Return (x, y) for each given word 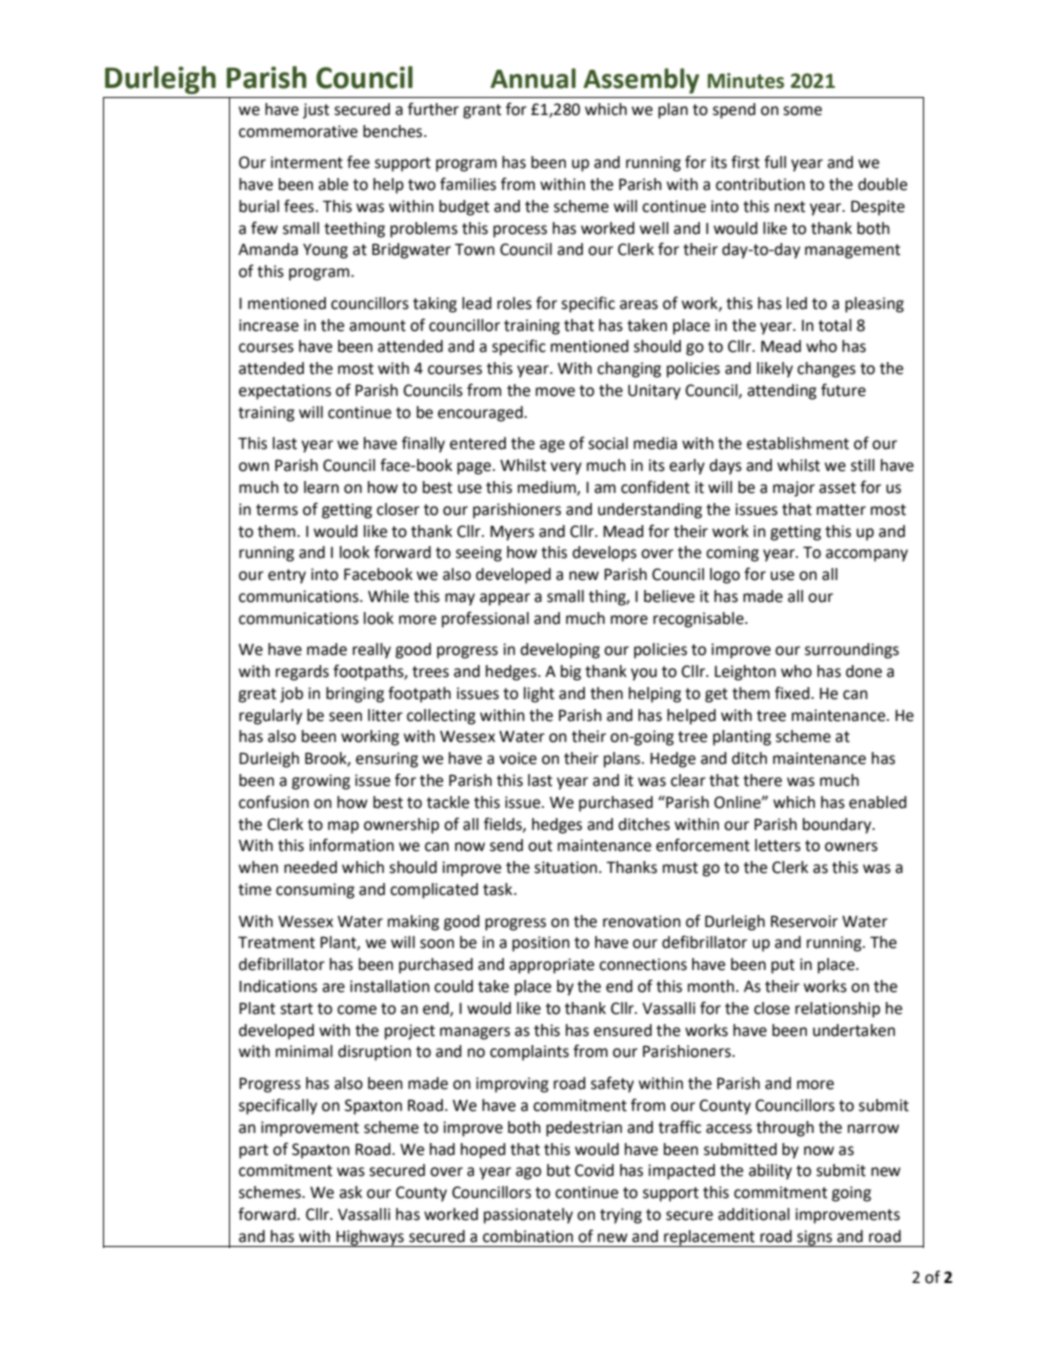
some (802, 111)
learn (321, 487)
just (316, 111)
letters (778, 845)
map (343, 827)
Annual (533, 78)
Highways (370, 1238)
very (566, 468)
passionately (528, 1216)
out (540, 846)
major (794, 489)
